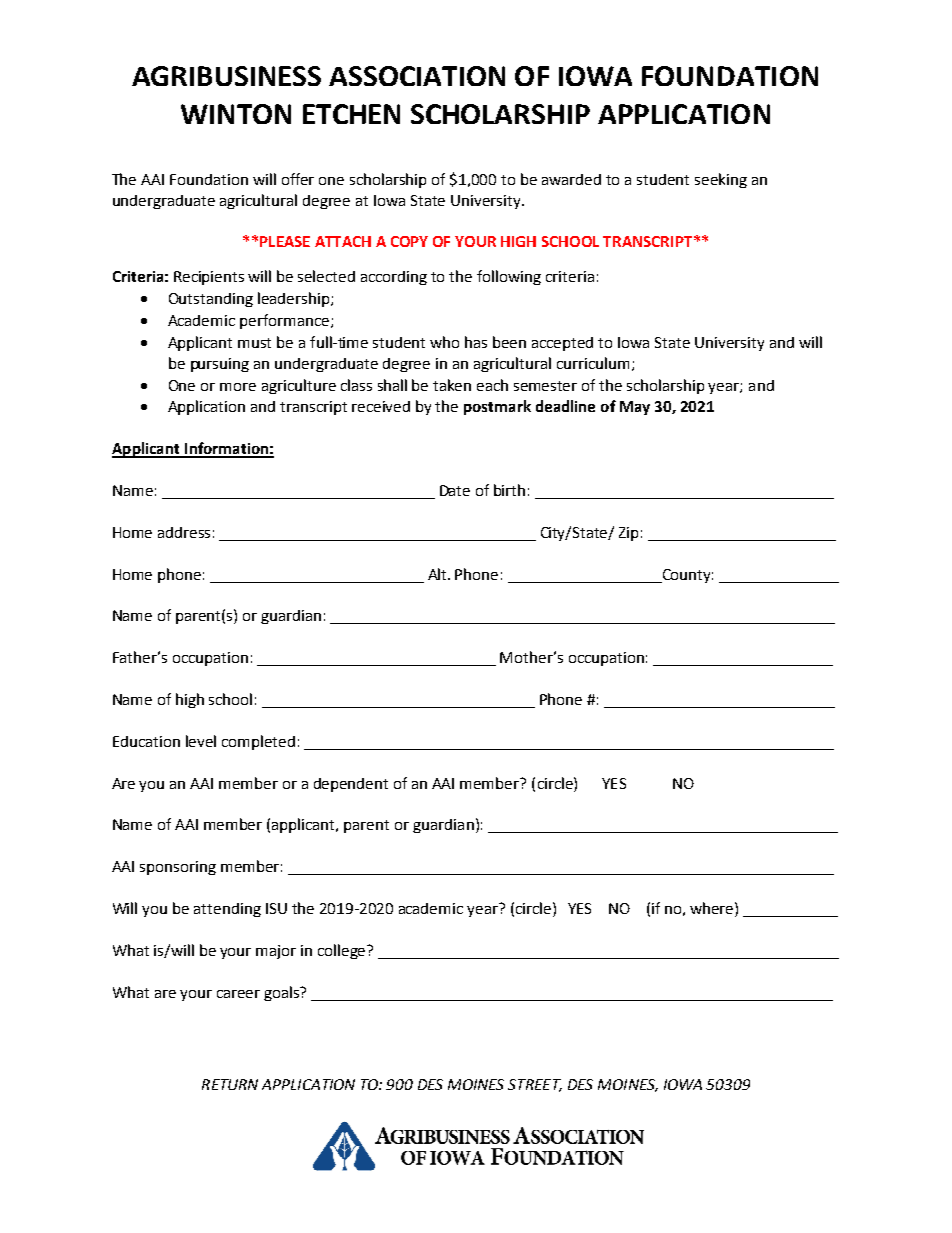  I want to click on STREET, so click(535, 1085).
